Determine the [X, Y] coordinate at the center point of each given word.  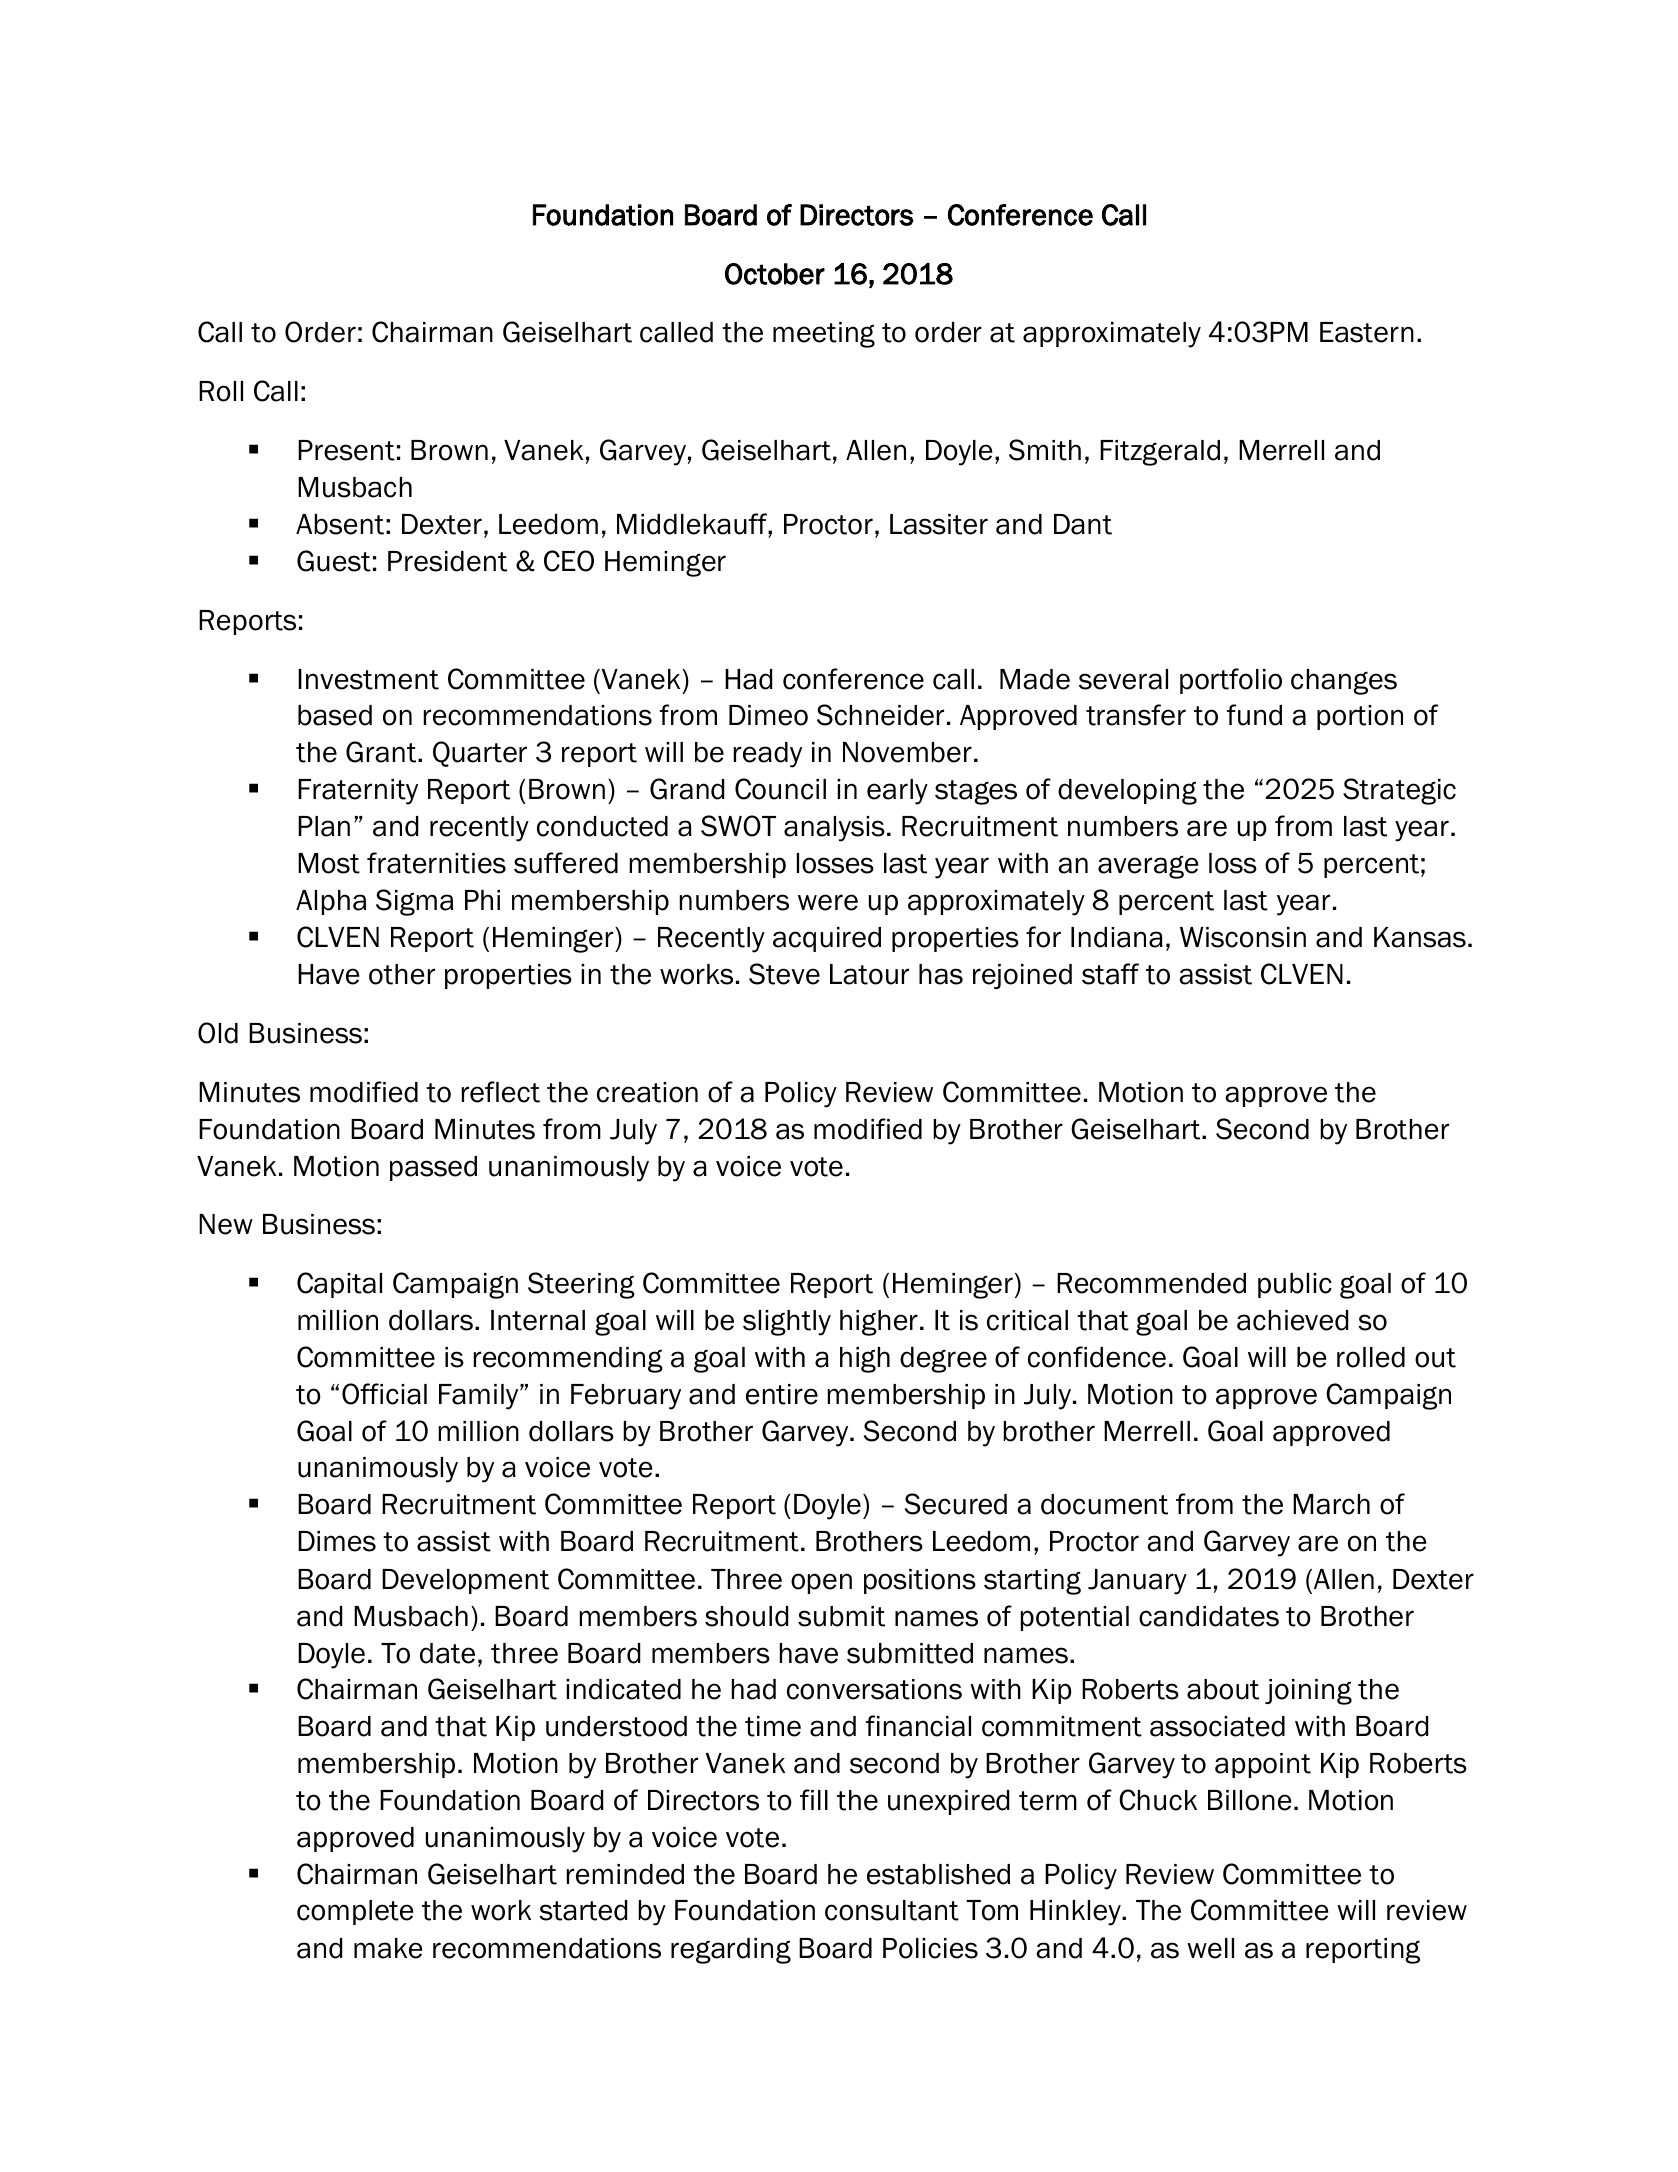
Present [346, 450]
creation [647, 1092]
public [1295, 1285]
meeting [824, 335]
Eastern [1367, 332]
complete [355, 1912]
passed [433, 1168]
